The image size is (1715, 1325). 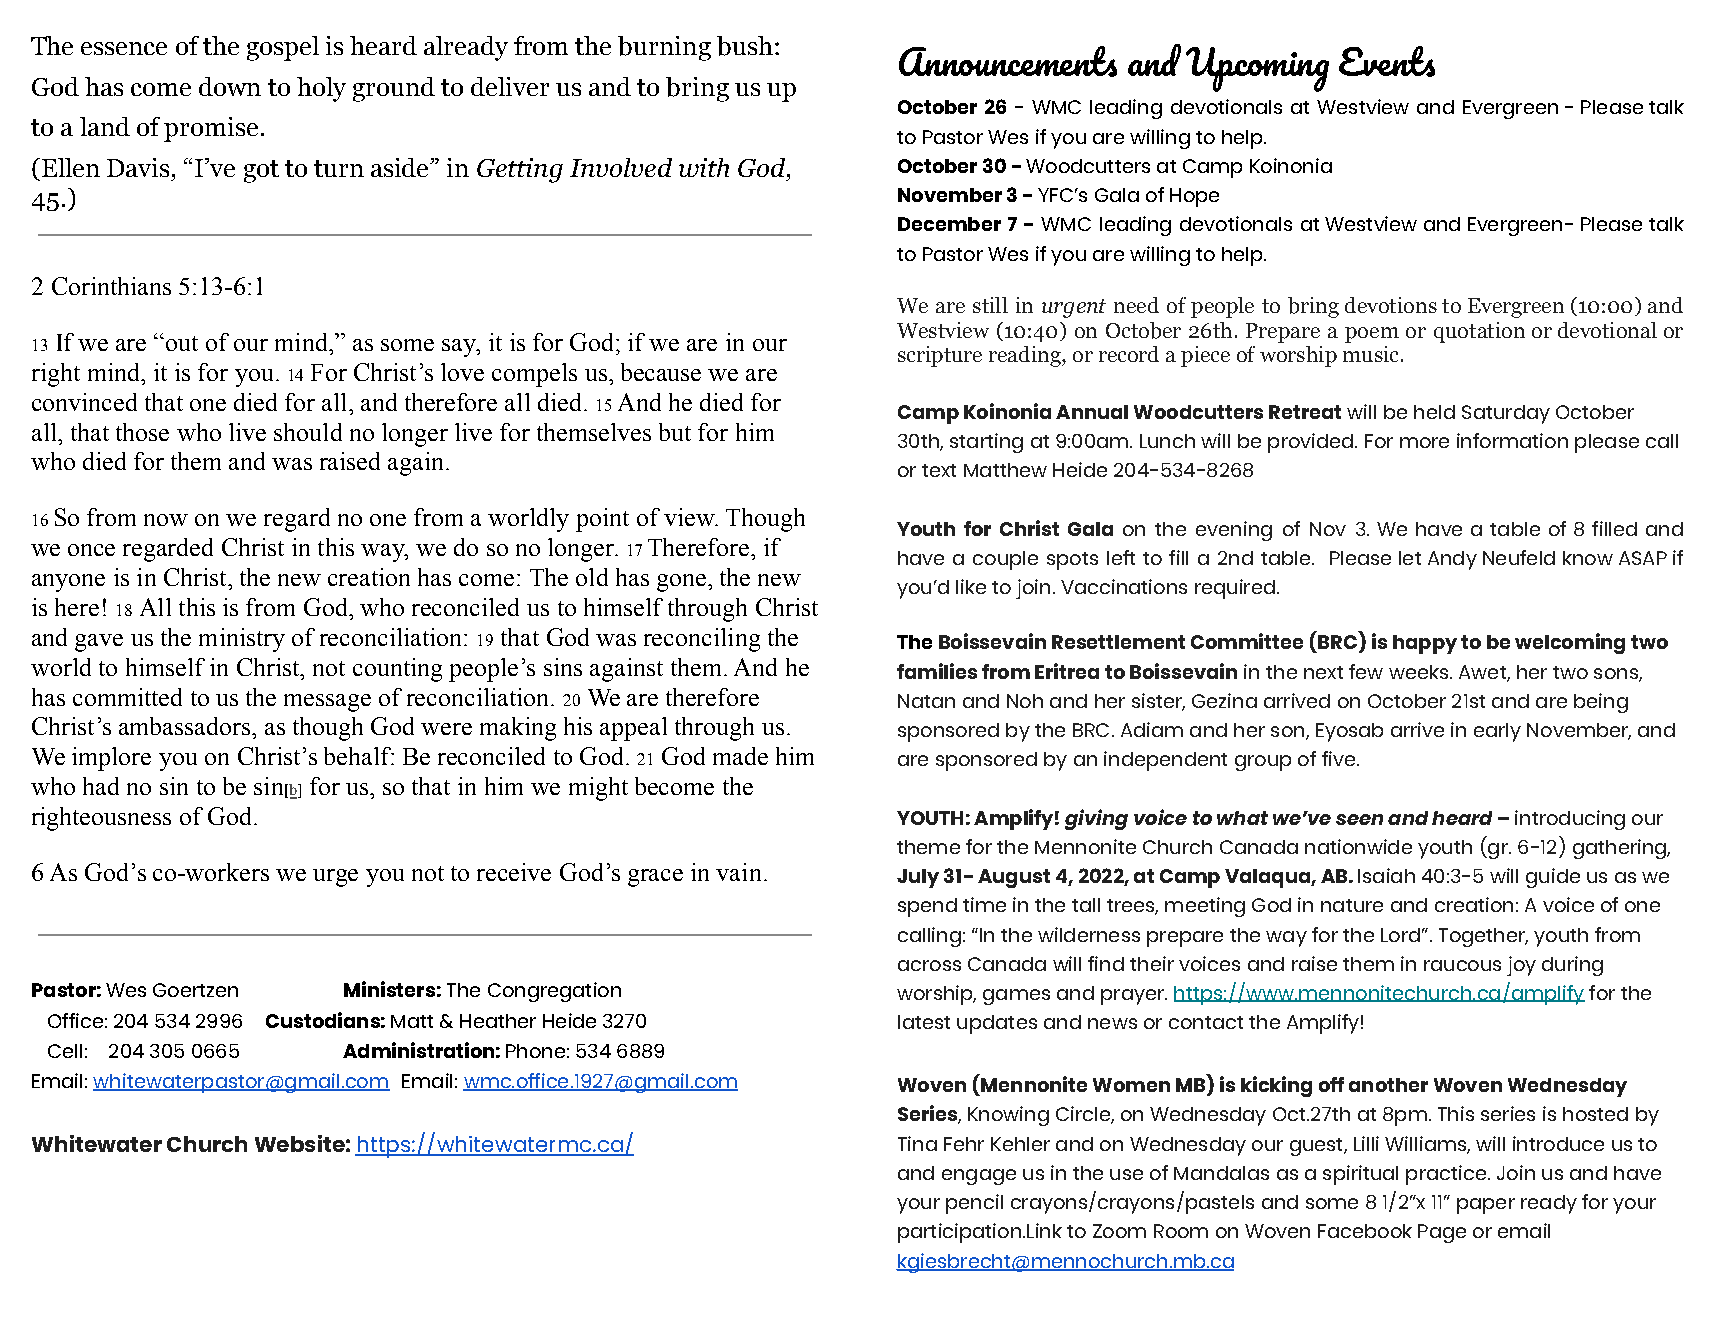 What do you see at coordinates (745, 46) in the screenshot?
I see `bush` at bounding box center [745, 46].
